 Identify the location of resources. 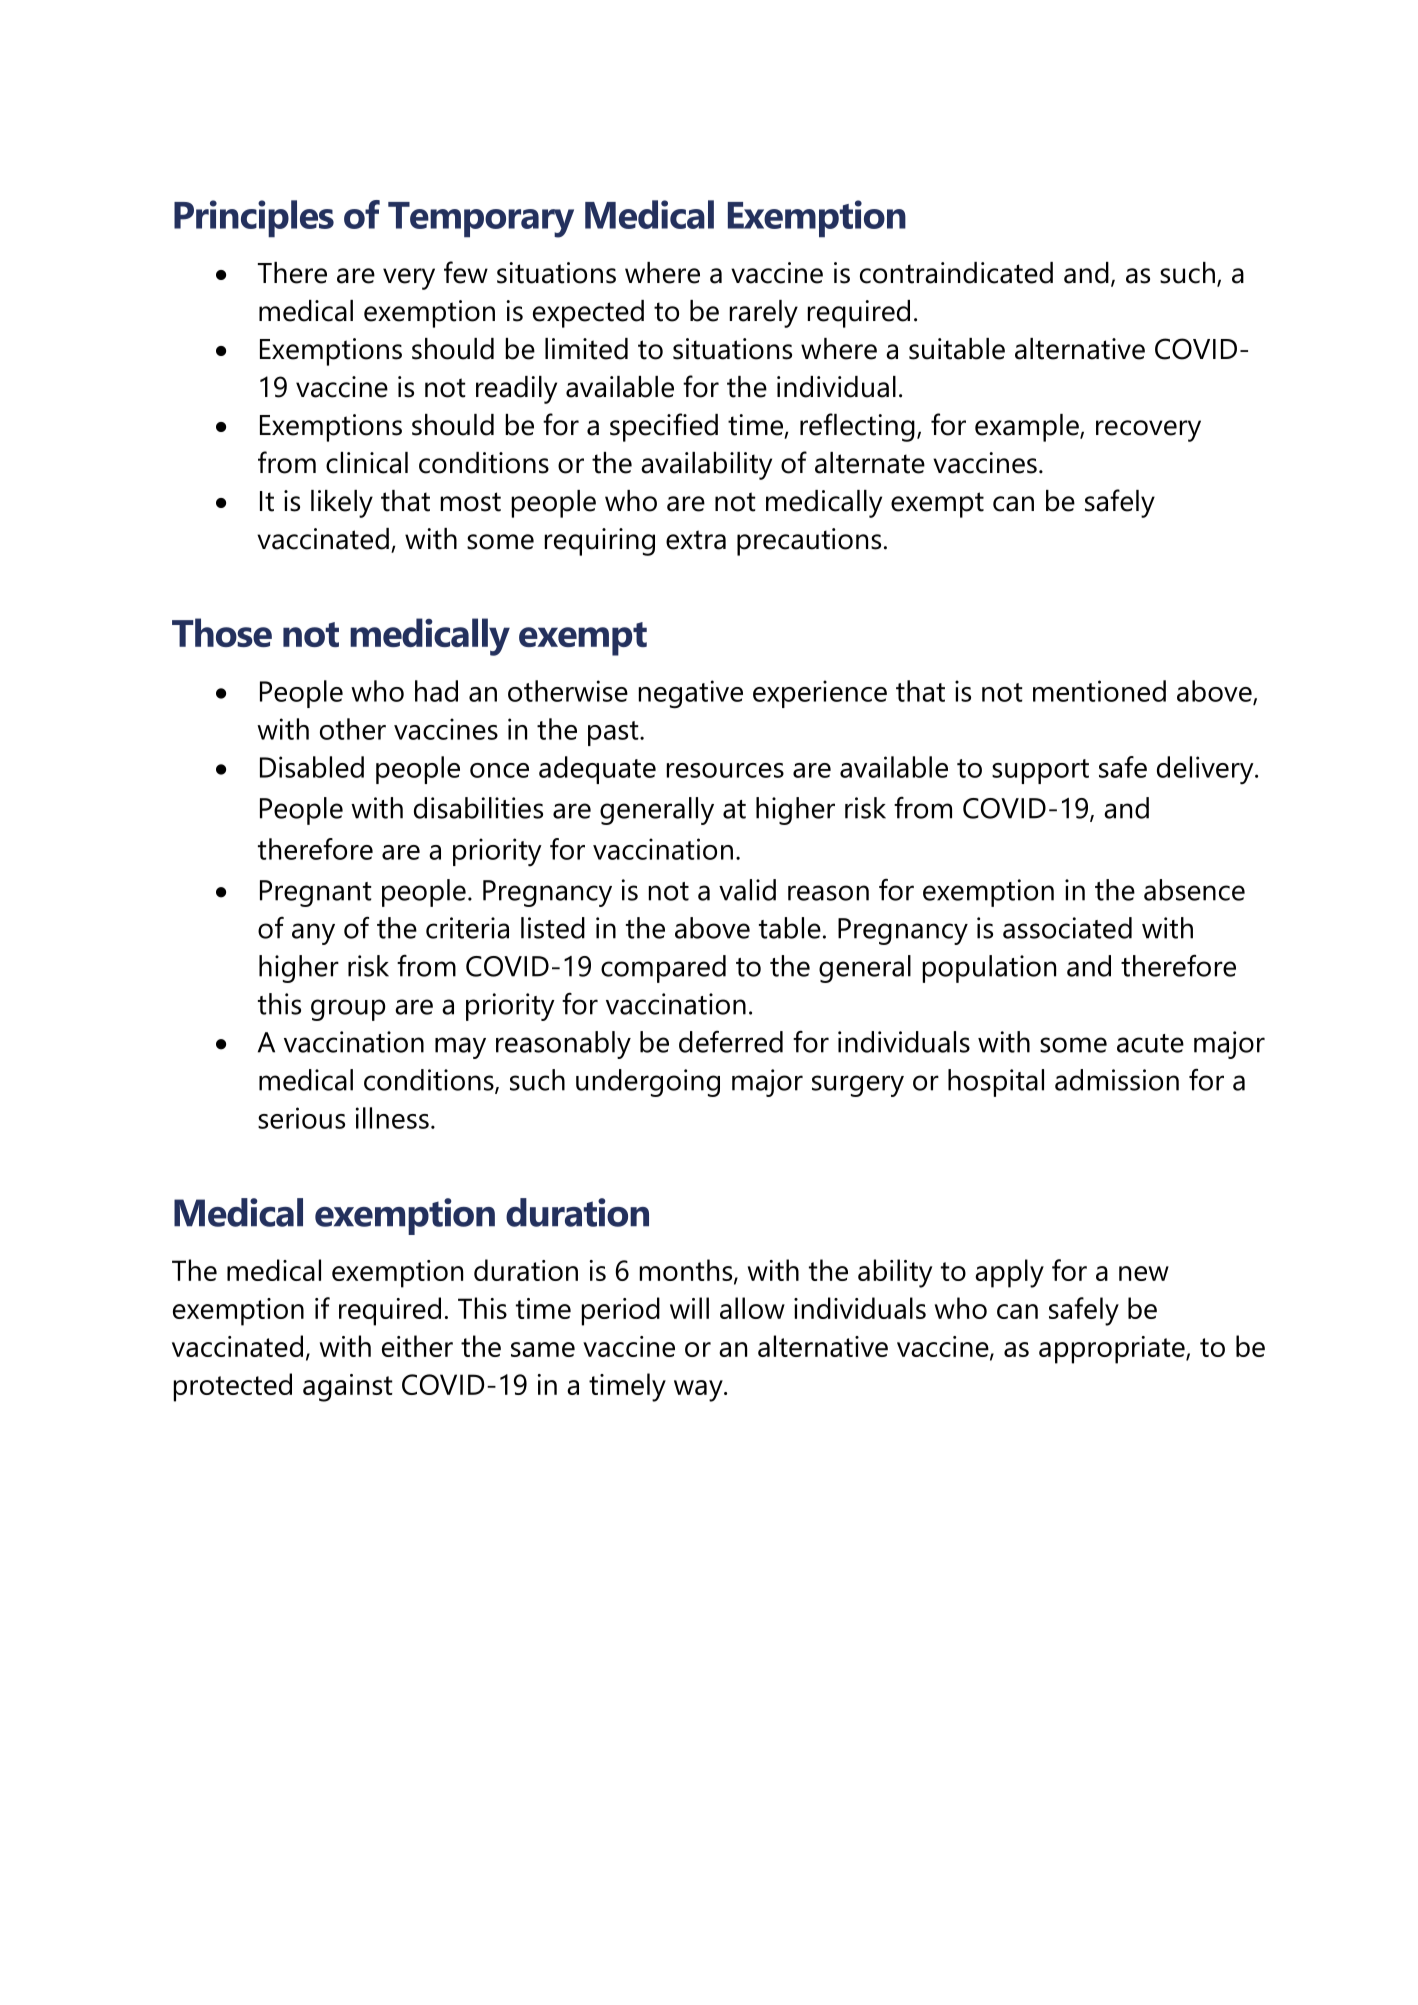
(725, 770).
